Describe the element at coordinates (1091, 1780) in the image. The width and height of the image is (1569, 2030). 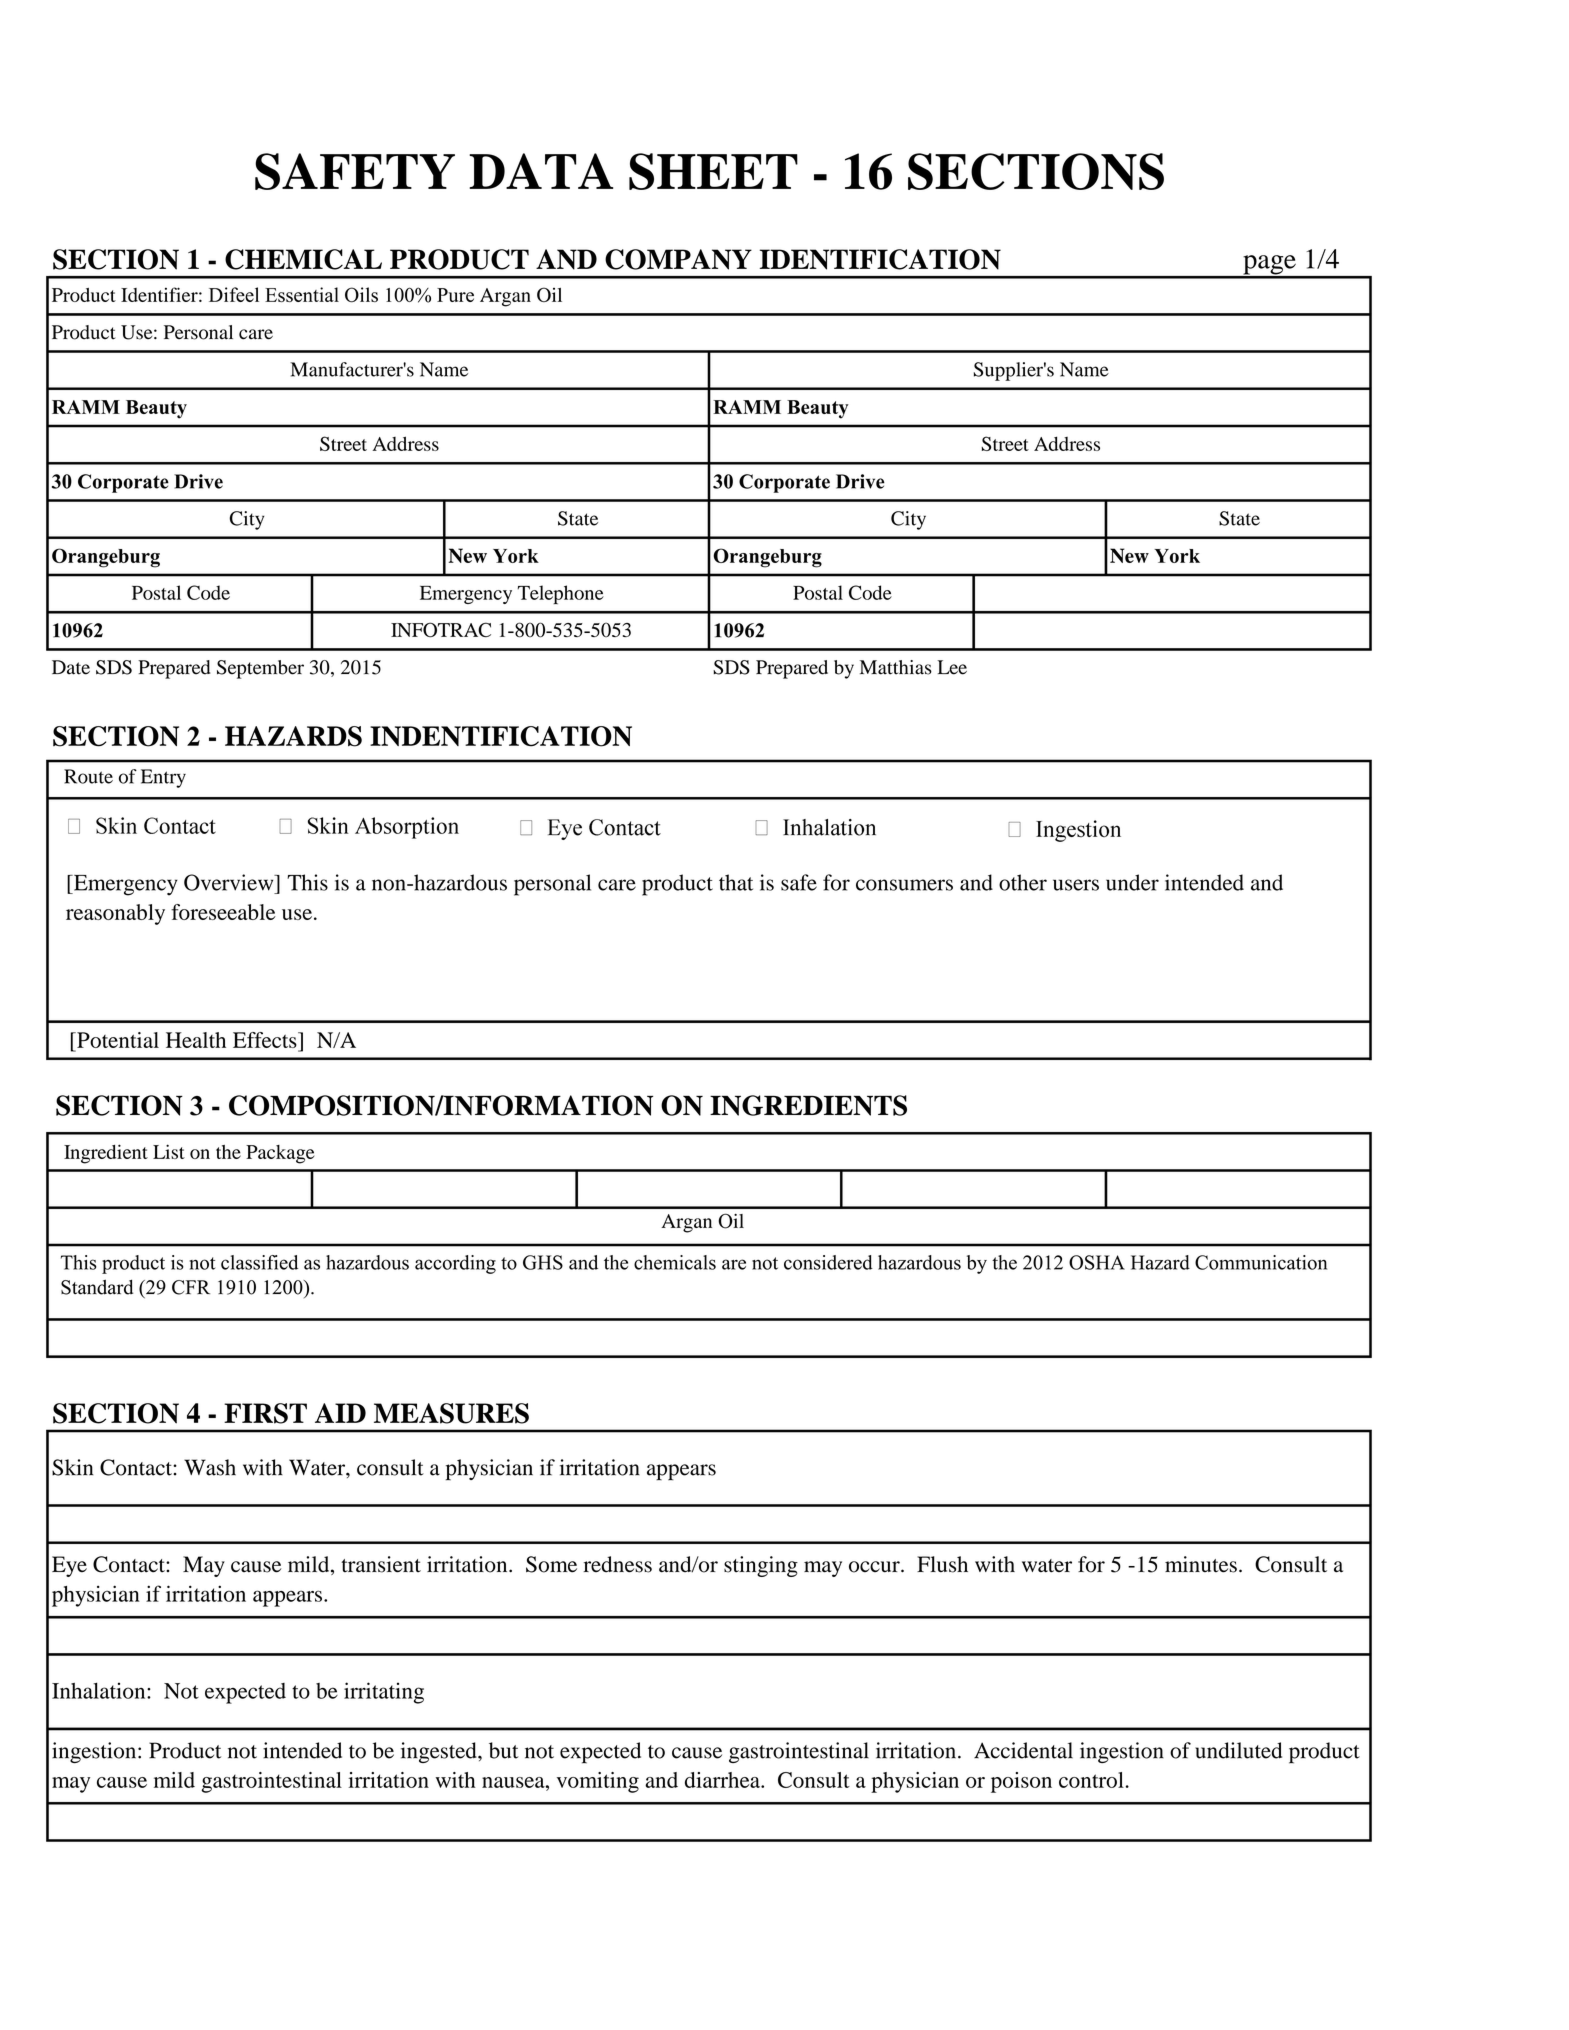
I see `control` at that location.
